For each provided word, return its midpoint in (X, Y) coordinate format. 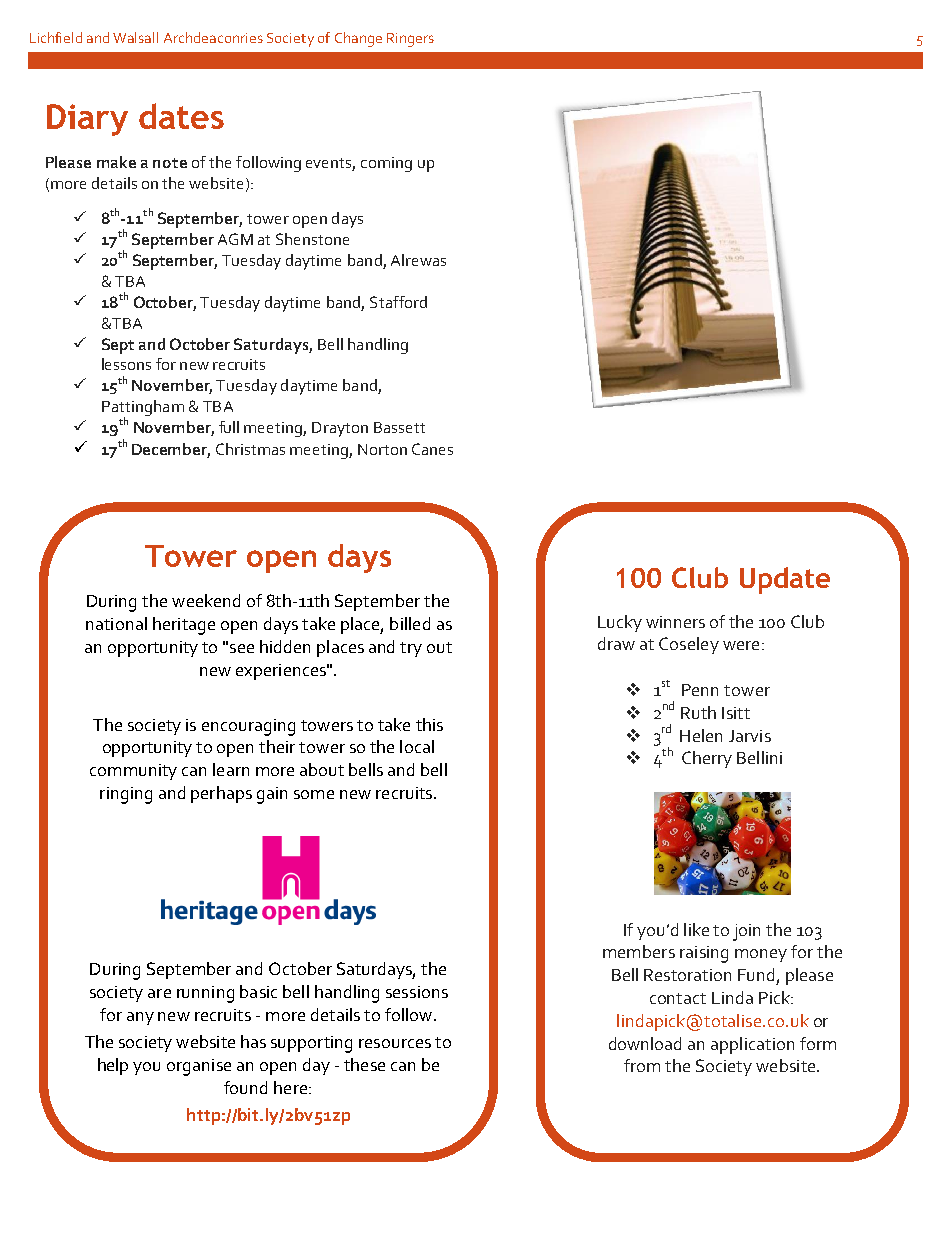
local (417, 746)
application (752, 1045)
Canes (432, 449)
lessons (126, 364)
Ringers (410, 40)
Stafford (398, 302)
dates (181, 116)
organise (199, 1067)
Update (785, 580)
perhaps (221, 794)
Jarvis (750, 736)
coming (386, 164)
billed (410, 623)
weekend (206, 600)
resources (395, 1043)
